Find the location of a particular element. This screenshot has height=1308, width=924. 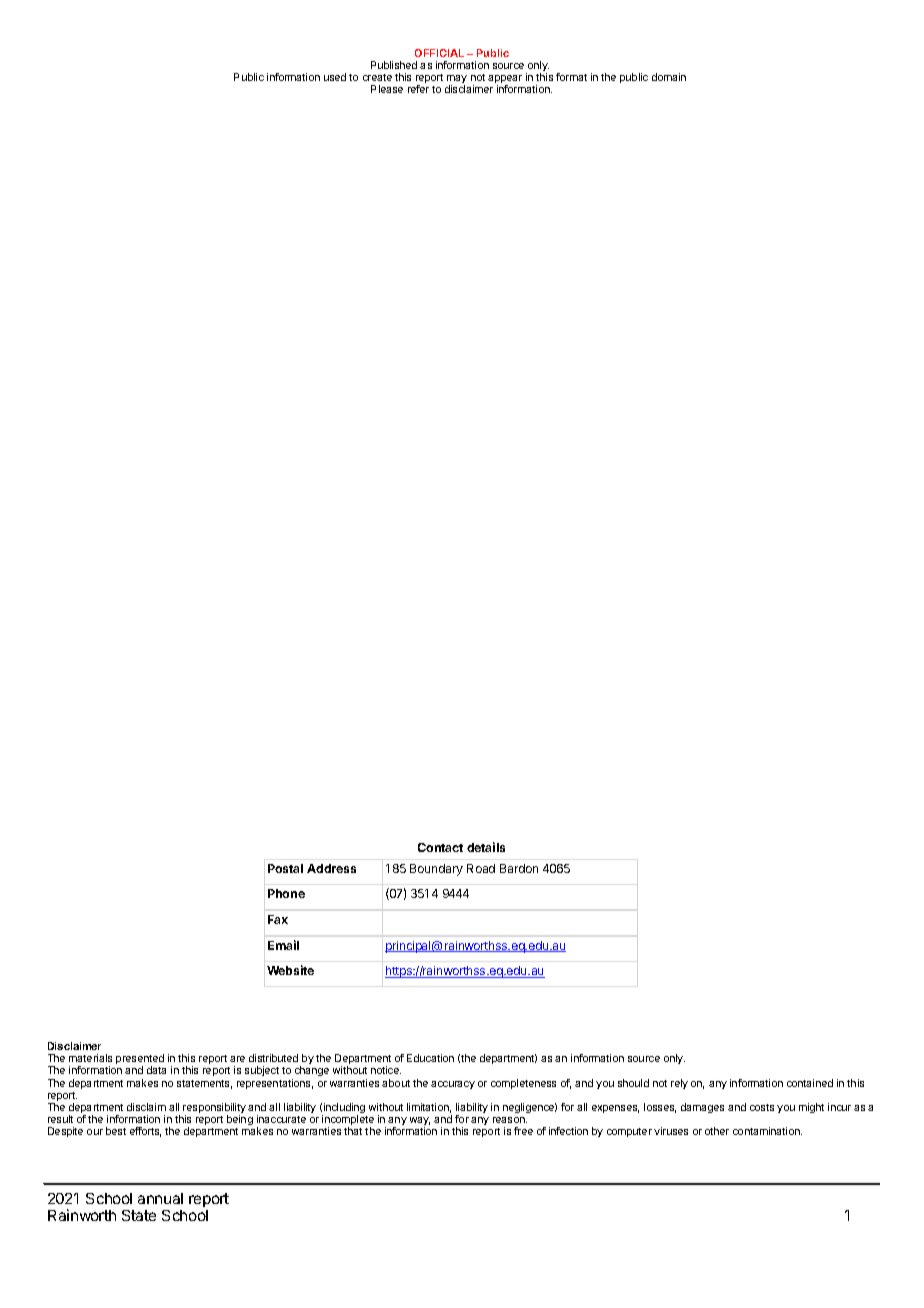

Postal is located at coordinates (285, 868).
